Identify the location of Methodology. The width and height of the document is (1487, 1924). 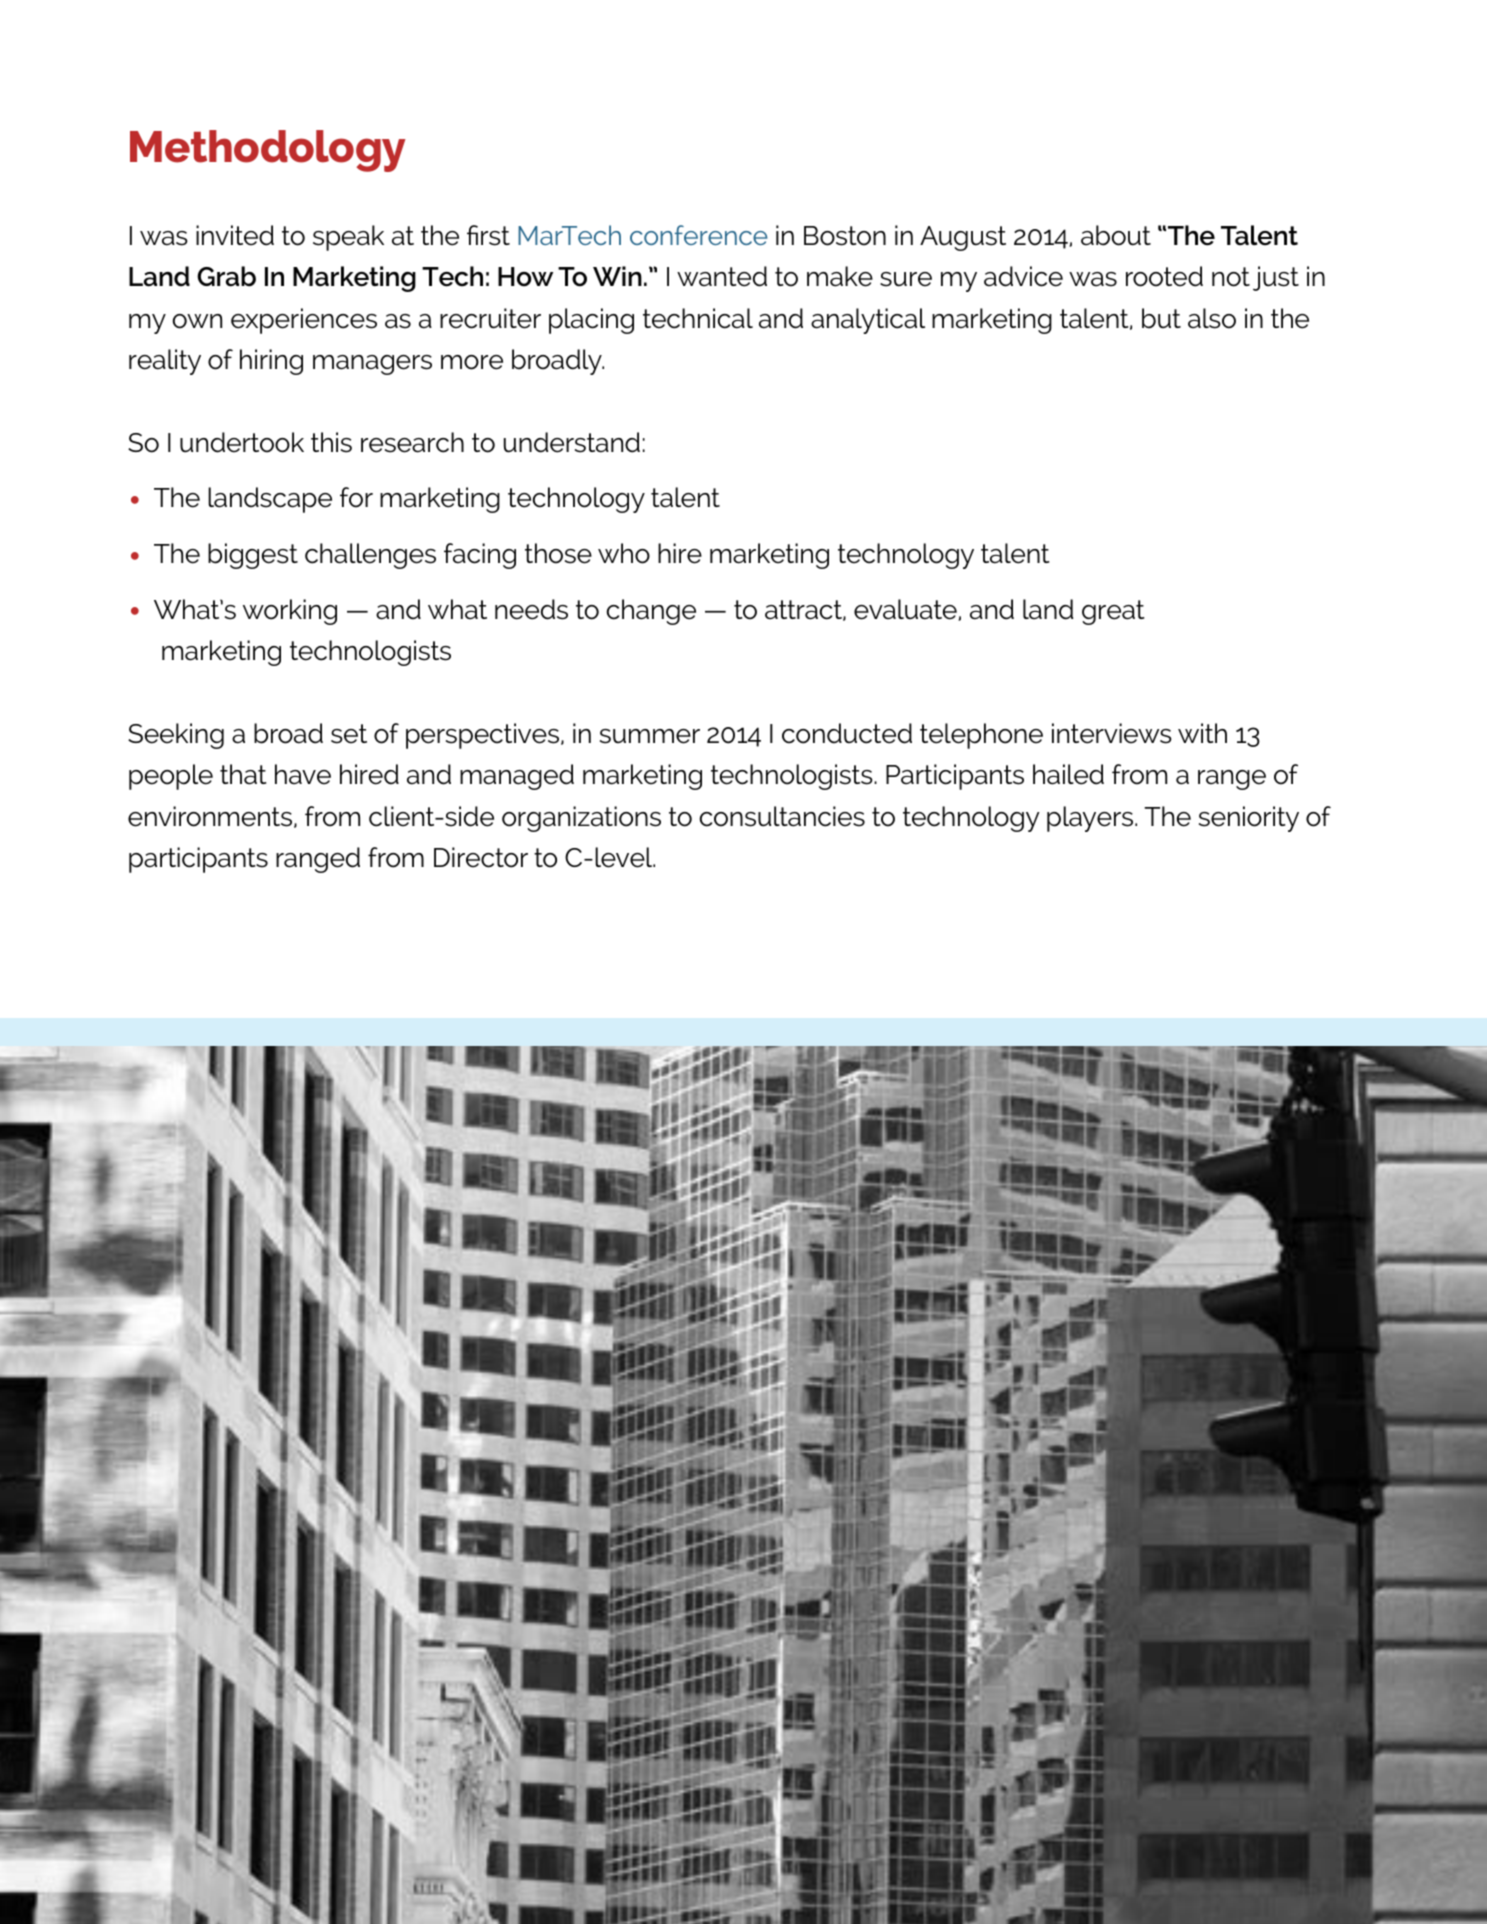
(268, 151).
